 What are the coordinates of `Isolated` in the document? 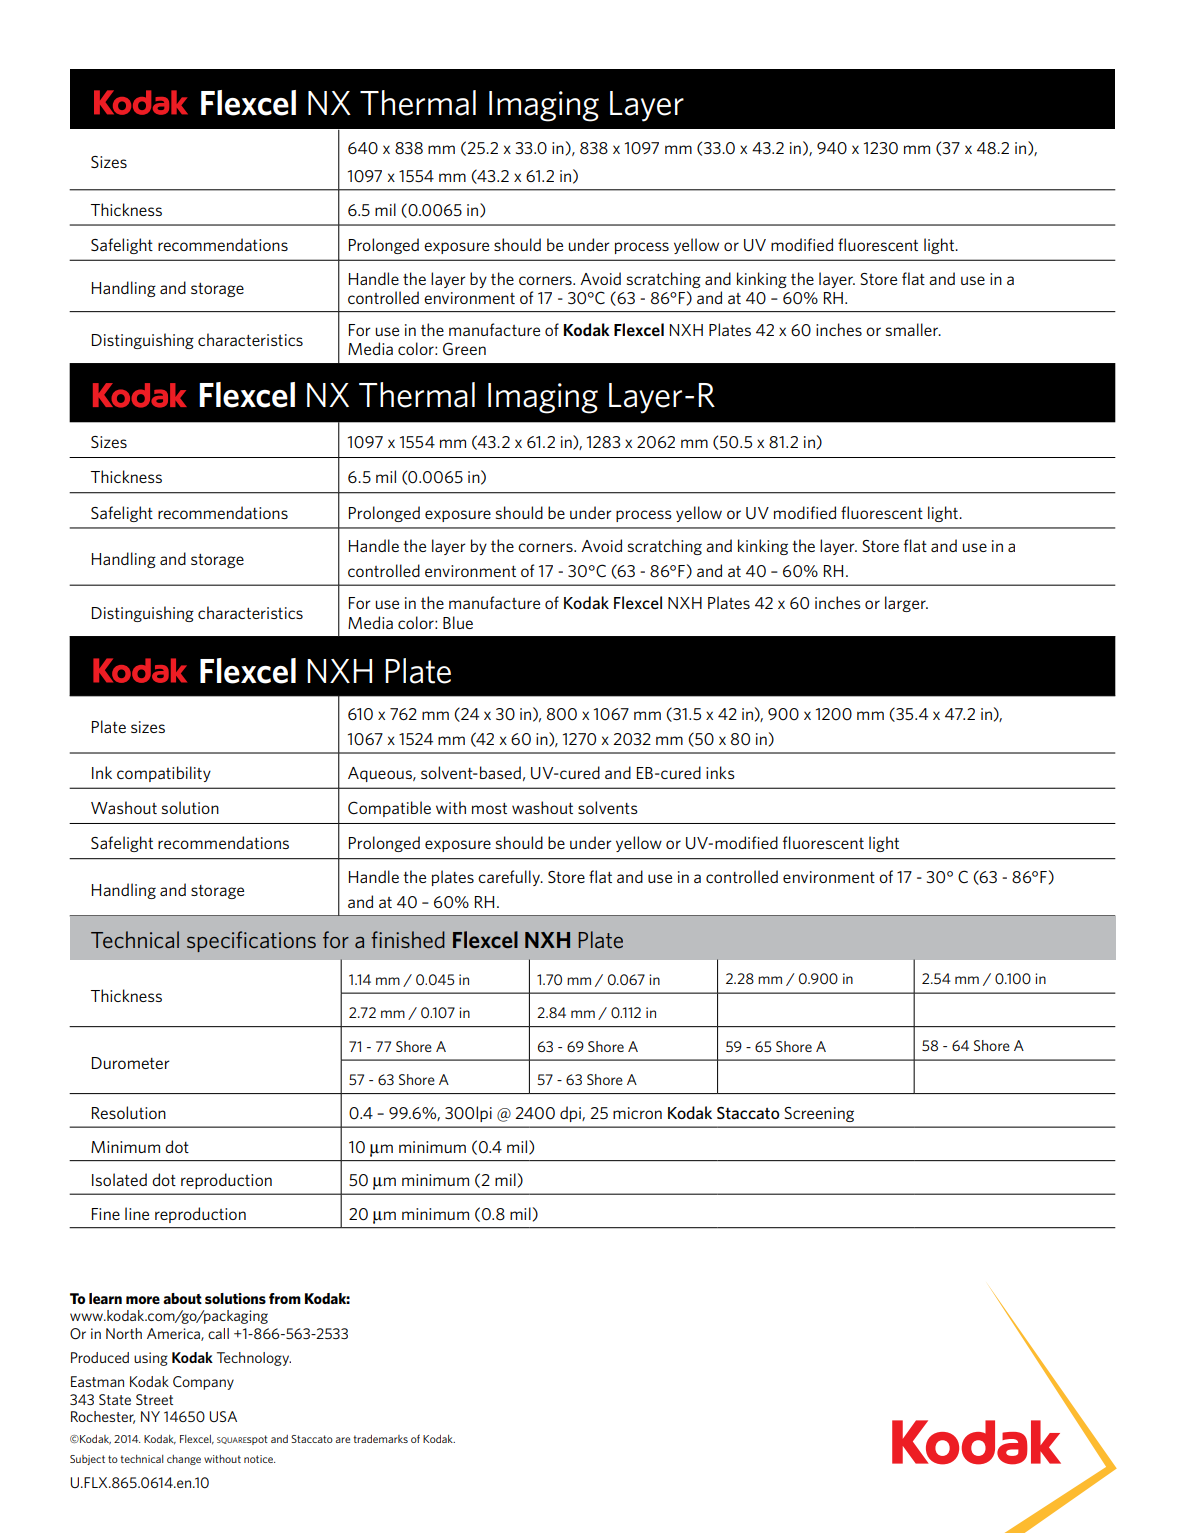 It's located at (119, 1179).
